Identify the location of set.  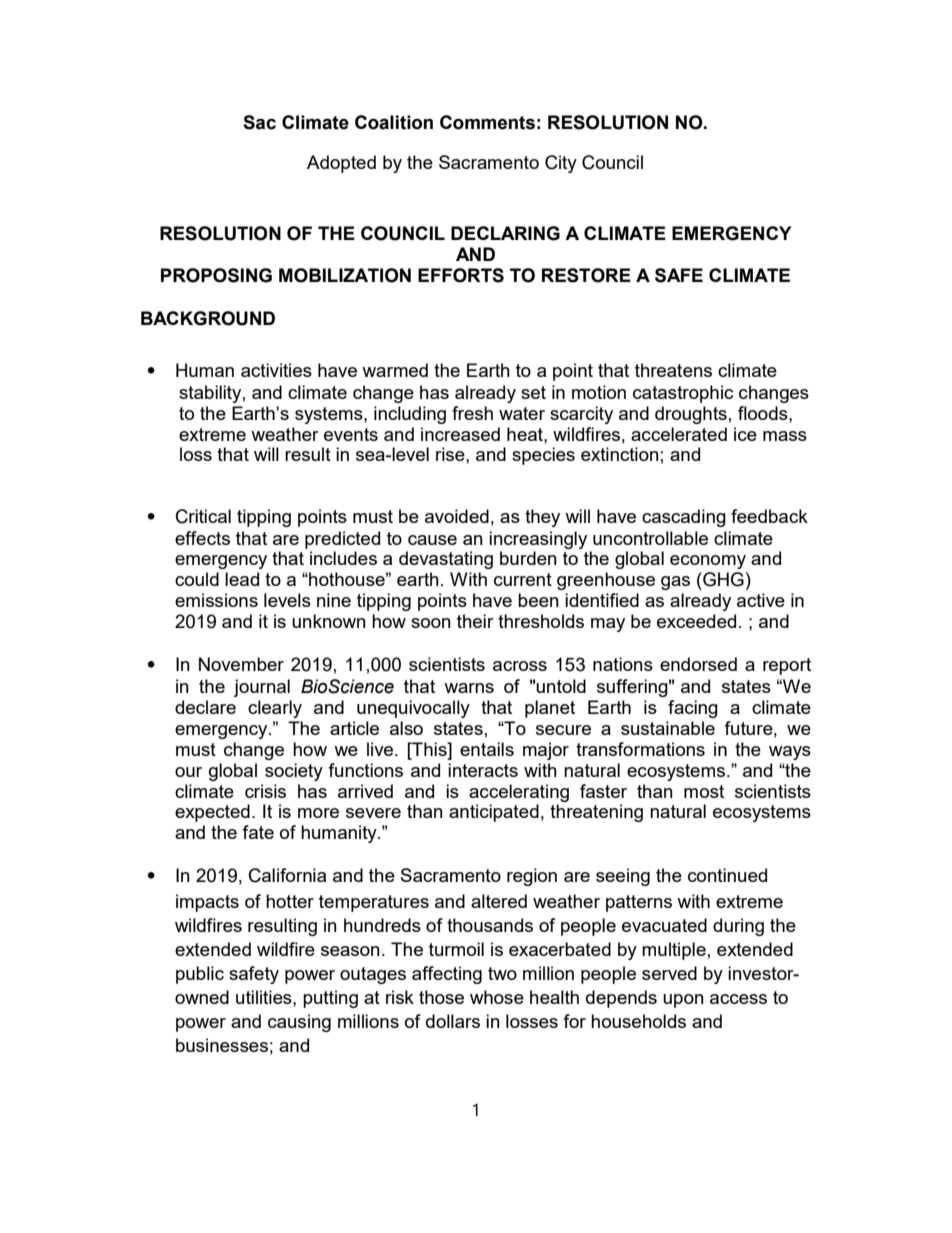
(533, 392).
